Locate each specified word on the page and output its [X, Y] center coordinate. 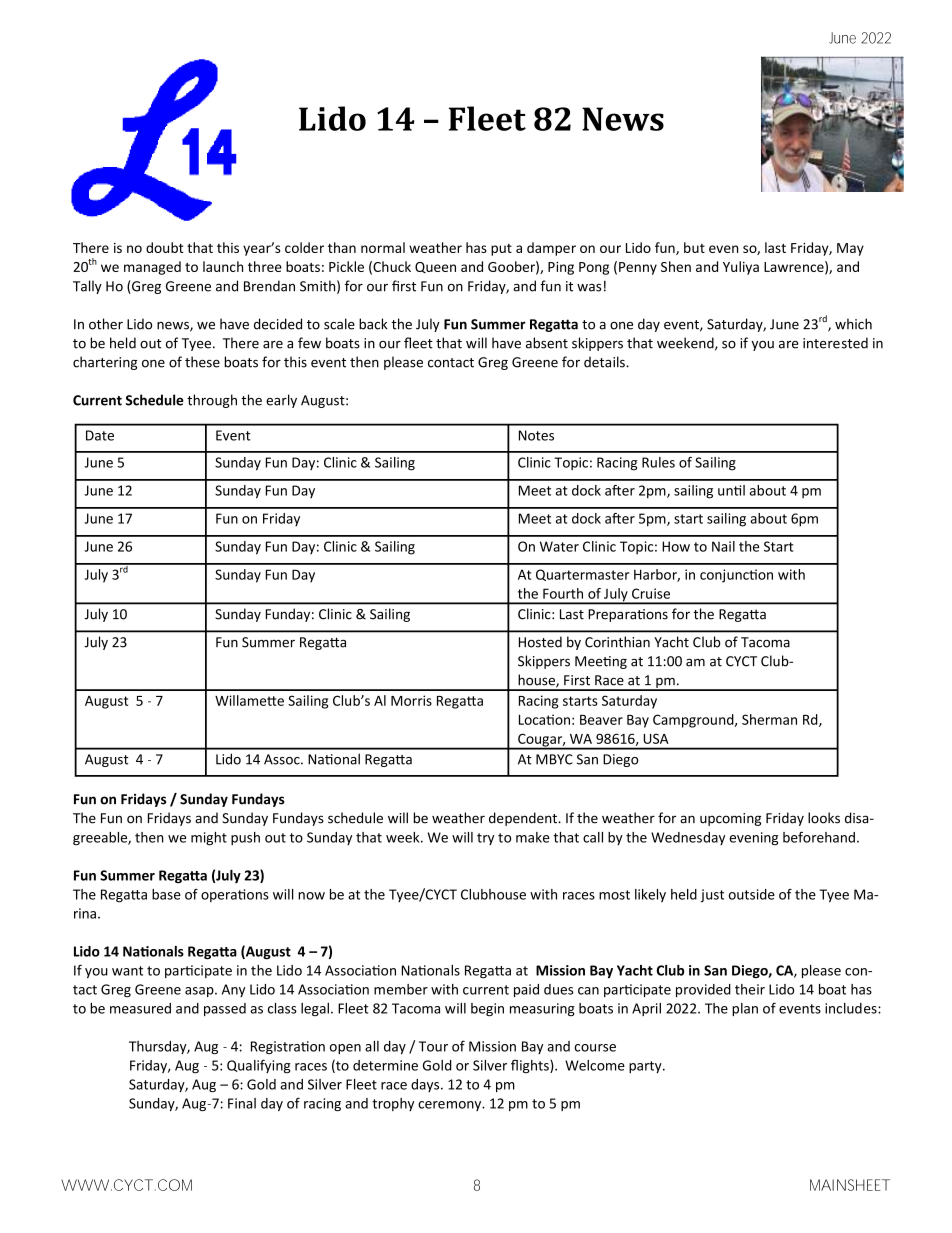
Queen [435, 267]
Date [100, 435]
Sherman [769, 719]
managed [152, 268]
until [731, 490]
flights [531, 1067]
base [166, 894]
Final [242, 1103]
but [694, 247]
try [485, 839]
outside [752, 894]
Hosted [540, 642]
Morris [411, 700]
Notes [536, 435]
